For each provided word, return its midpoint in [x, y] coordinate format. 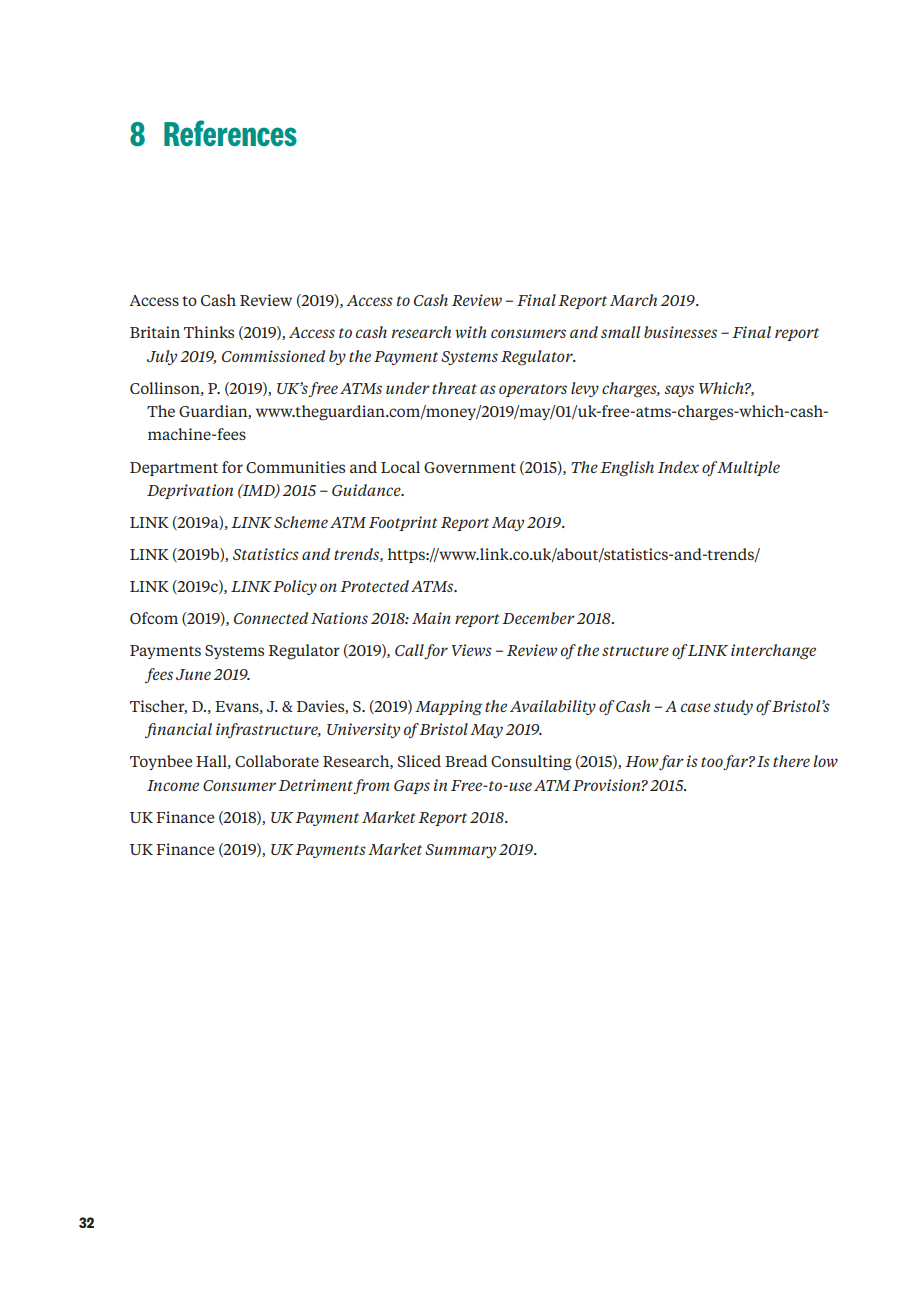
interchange [773, 652]
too [712, 763]
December [538, 618]
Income [173, 785]
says [679, 391]
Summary [460, 851]
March [633, 300]
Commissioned [273, 356]
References [230, 133]
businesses [680, 332]
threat [454, 388]
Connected [271, 618]
